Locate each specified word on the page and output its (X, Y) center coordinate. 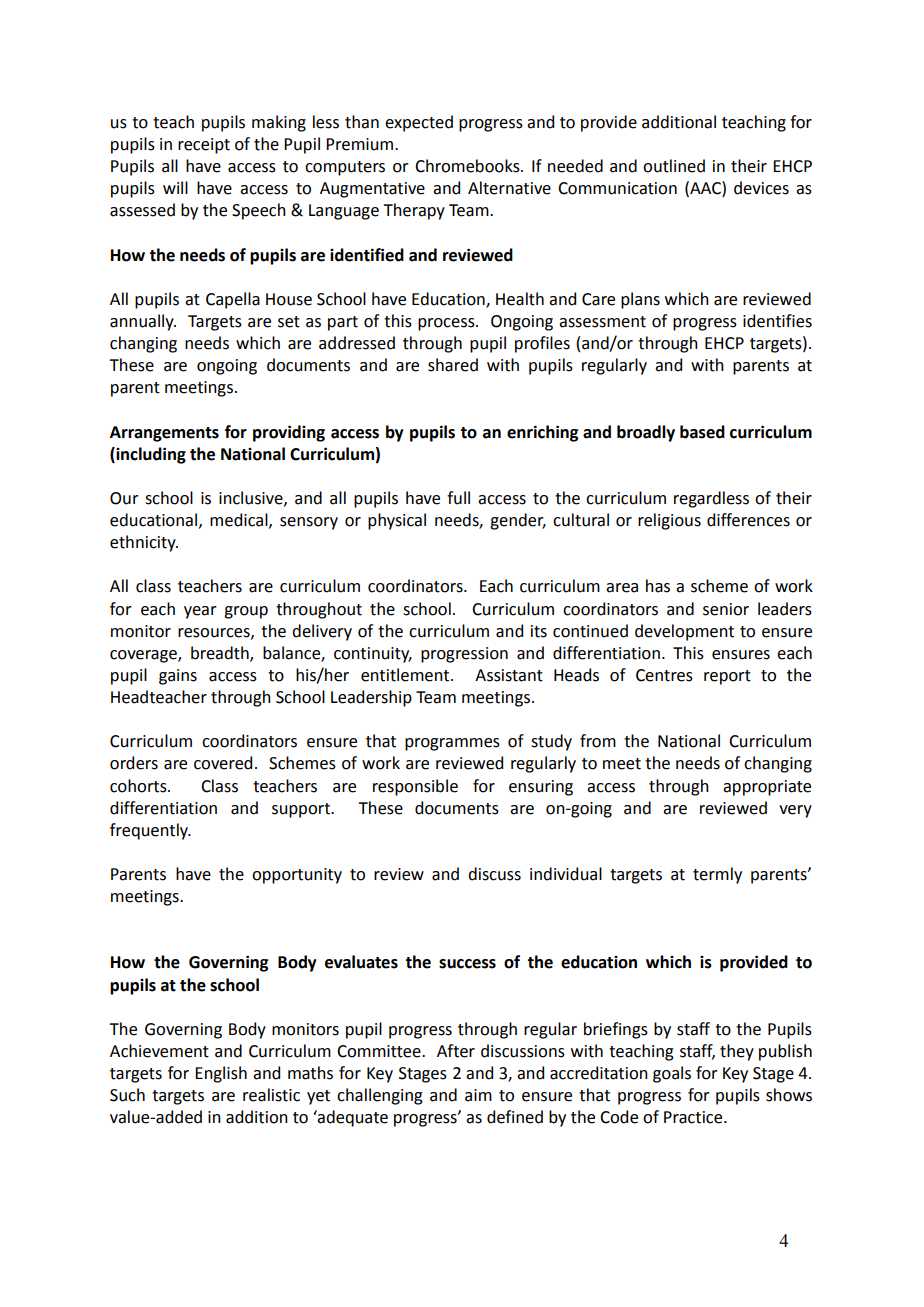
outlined (674, 166)
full (458, 498)
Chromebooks (468, 166)
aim (478, 1095)
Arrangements (164, 434)
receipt (204, 146)
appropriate (767, 788)
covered (223, 763)
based (702, 432)
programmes (452, 744)
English (221, 1074)
